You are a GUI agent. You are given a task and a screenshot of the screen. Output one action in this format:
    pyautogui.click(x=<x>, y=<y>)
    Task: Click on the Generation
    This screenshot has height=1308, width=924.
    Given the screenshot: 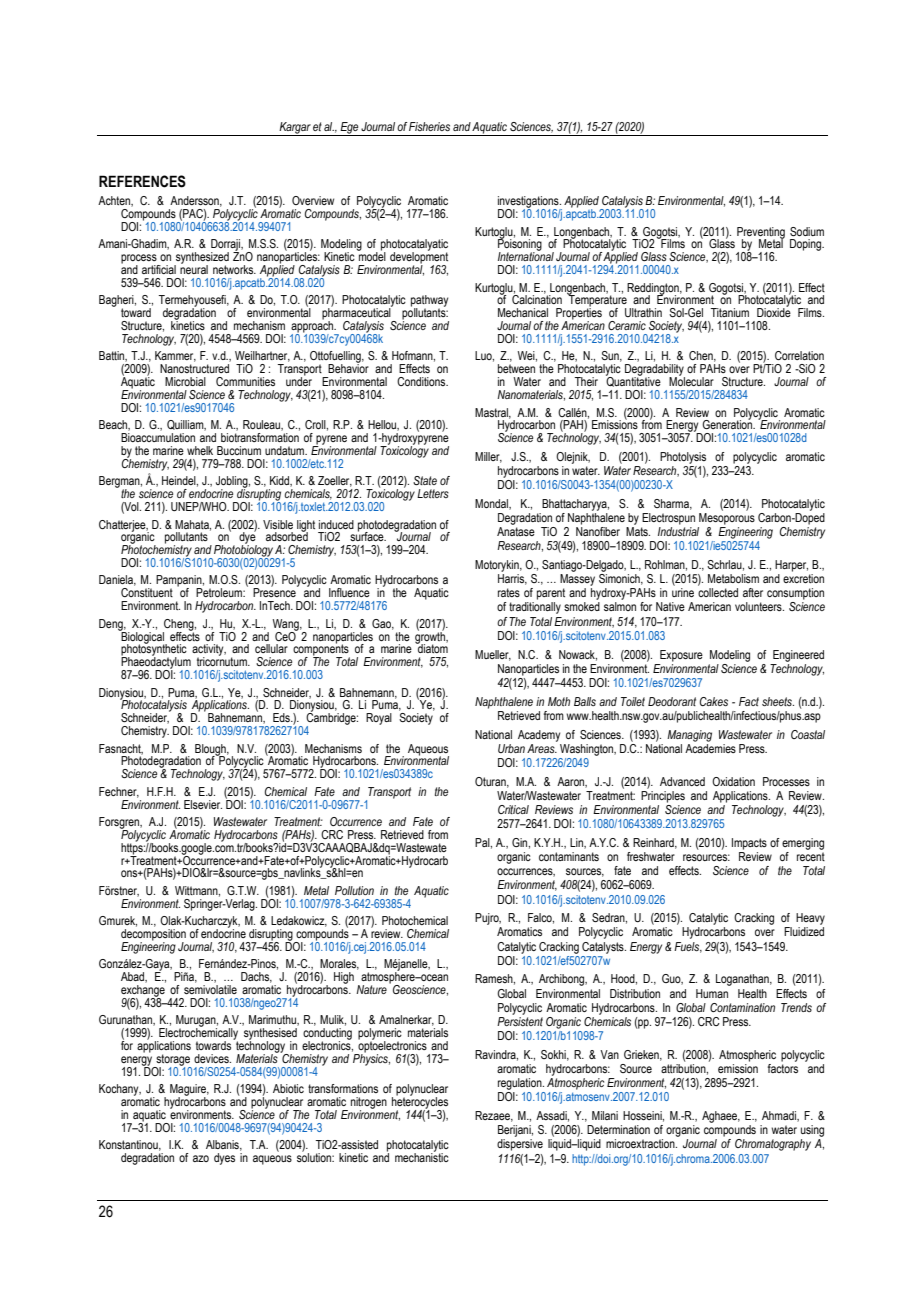 What is the action you would take?
    pyautogui.click(x=728, y=423)
